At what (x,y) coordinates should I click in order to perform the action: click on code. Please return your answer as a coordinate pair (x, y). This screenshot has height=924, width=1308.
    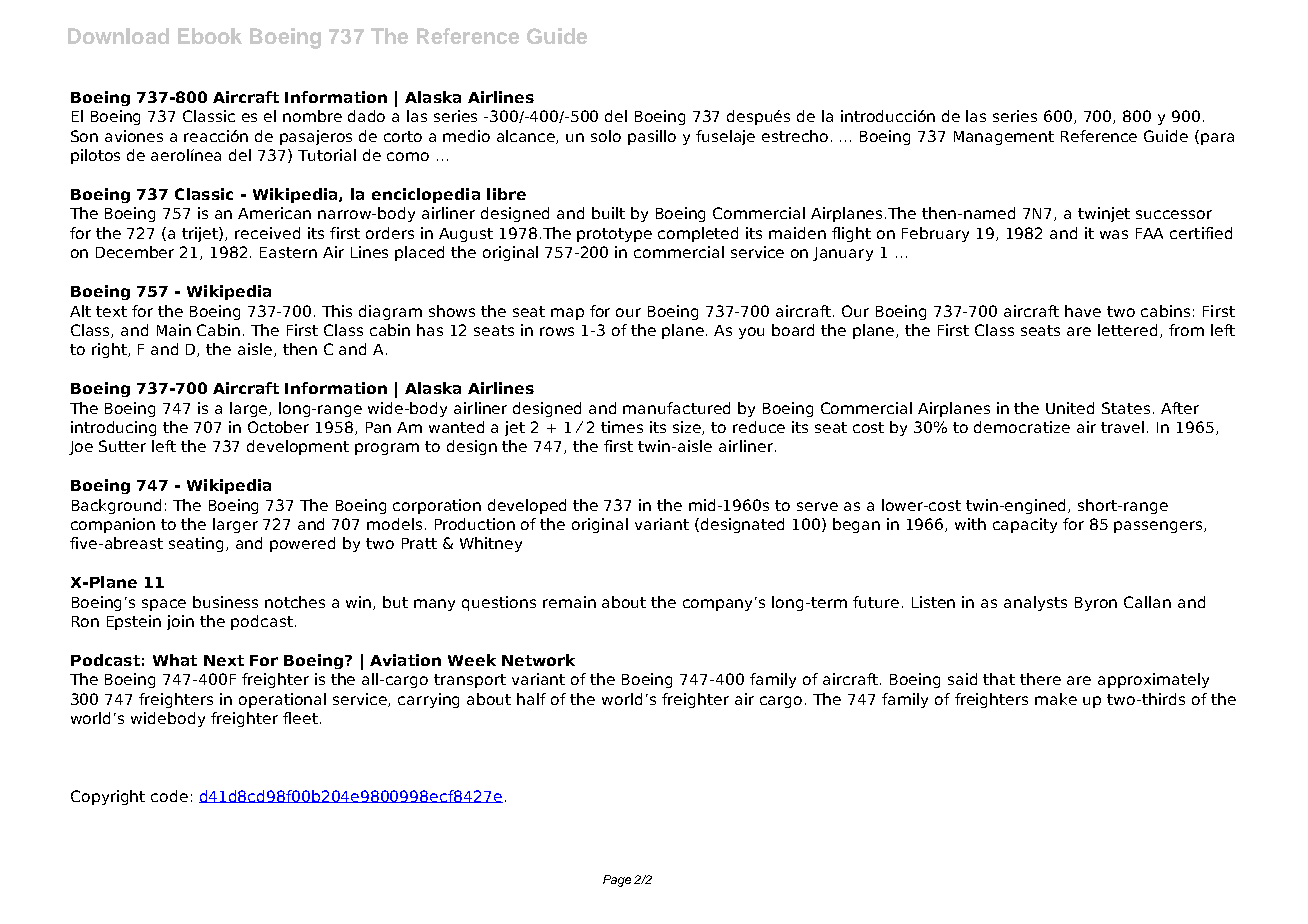
    Looking at the image, I should click on (169, 796).
